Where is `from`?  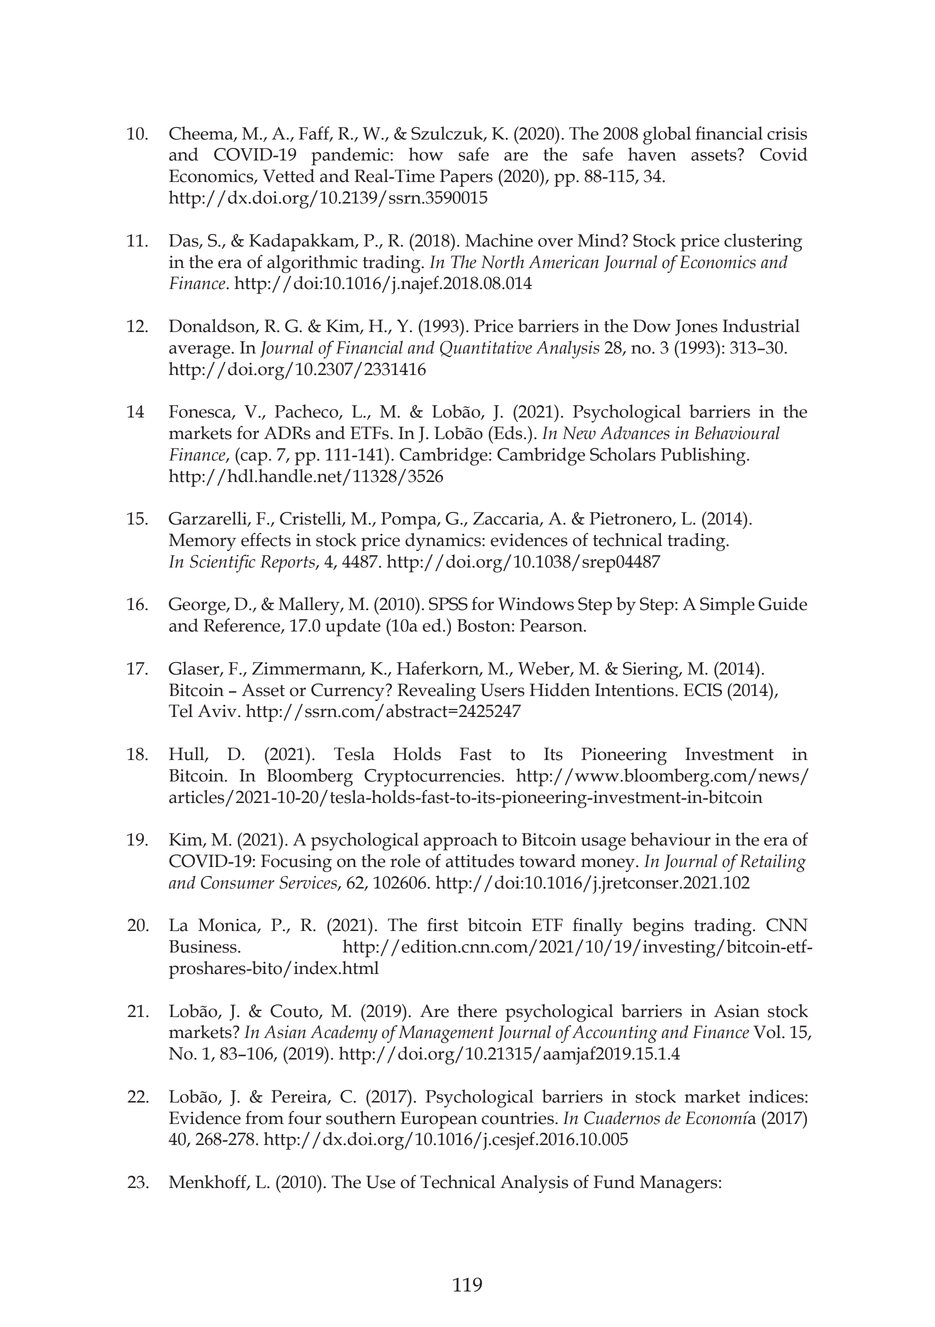
from is located at coordinates (264, 1118).
